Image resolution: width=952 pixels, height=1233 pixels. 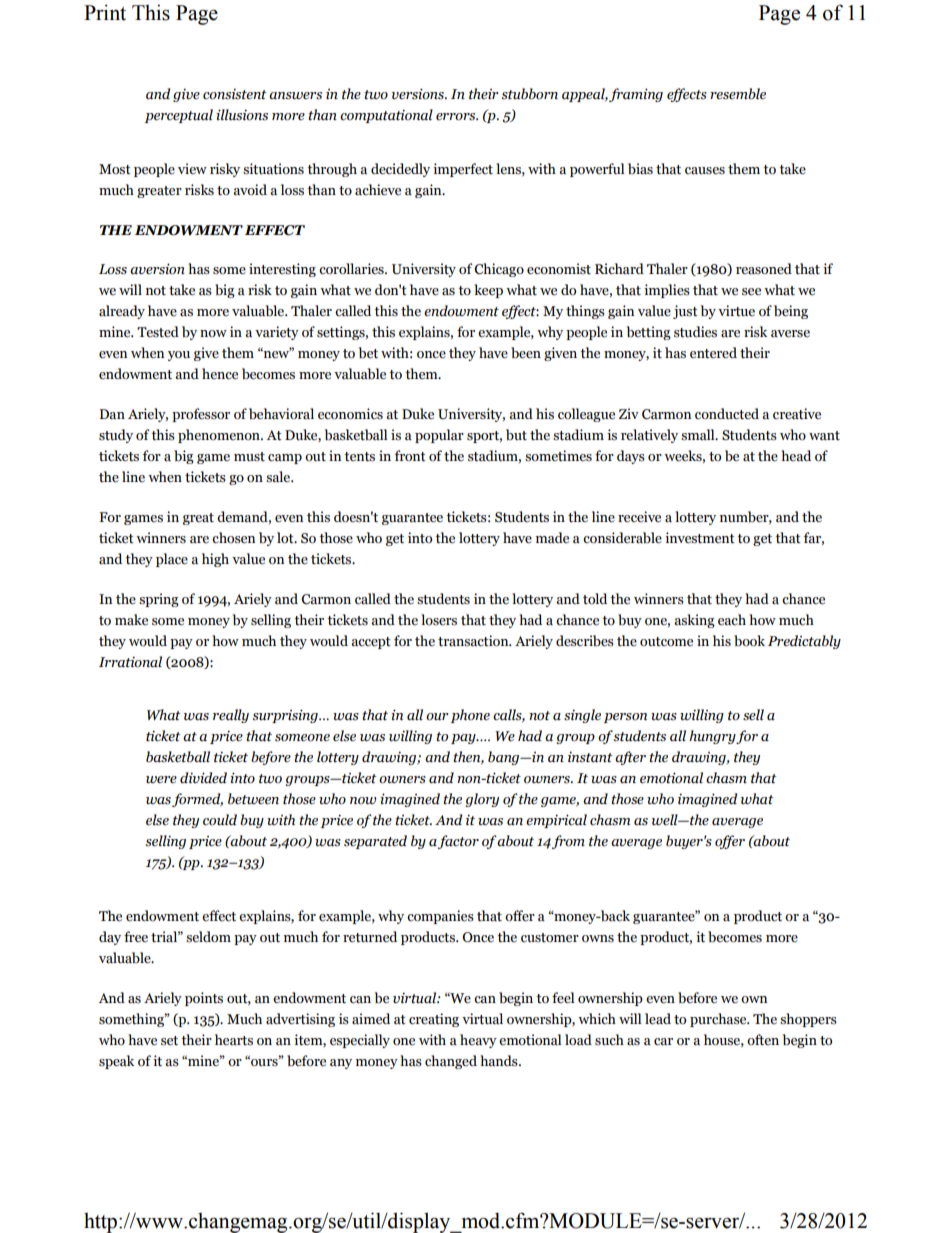 I want to click on heavy, so click(x=478, y=1041).
